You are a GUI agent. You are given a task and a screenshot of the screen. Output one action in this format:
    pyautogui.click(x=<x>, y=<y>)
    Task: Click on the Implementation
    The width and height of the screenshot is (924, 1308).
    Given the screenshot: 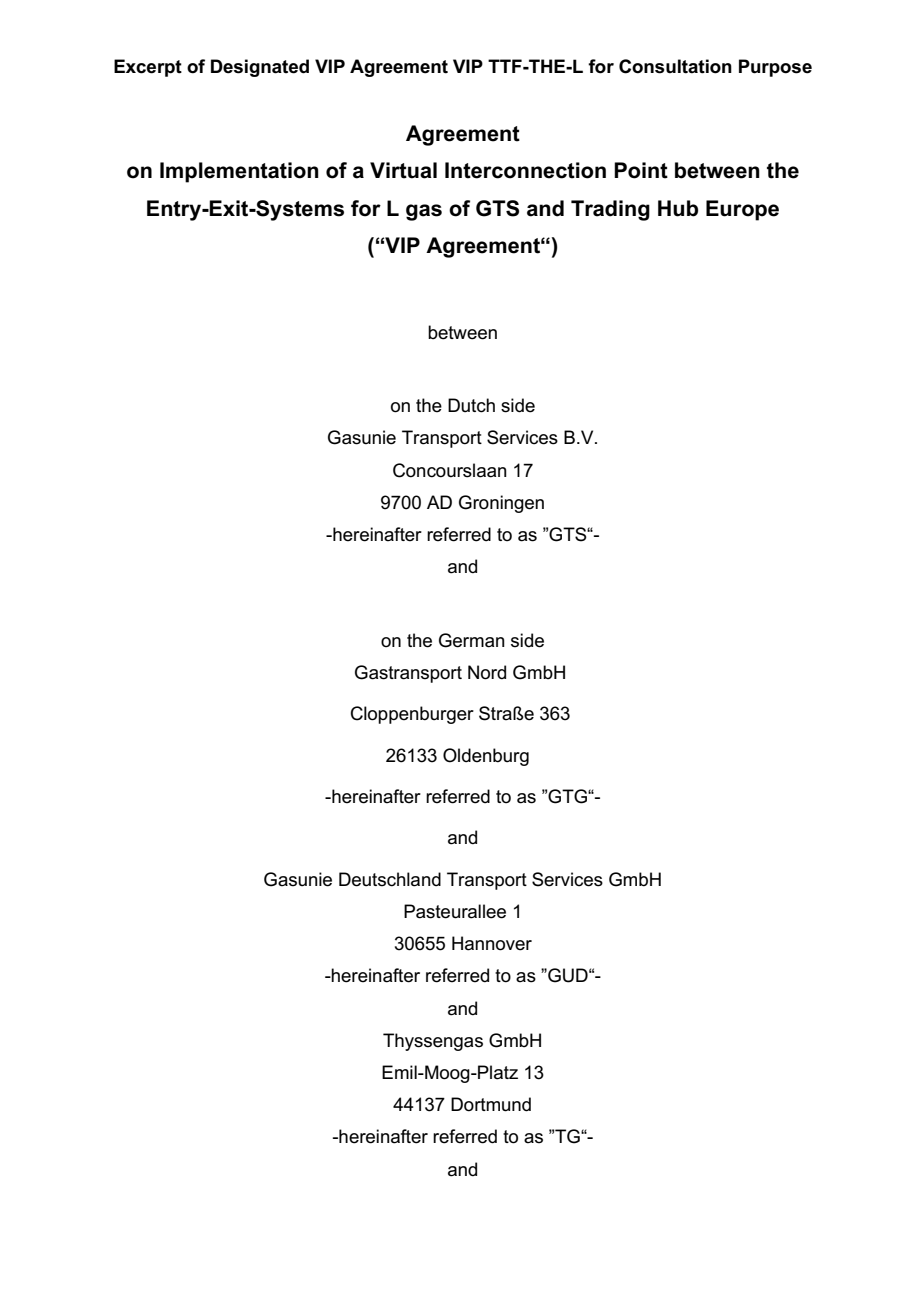 What is the action you would take?
    pyautogui.click(x=239, y=172)
